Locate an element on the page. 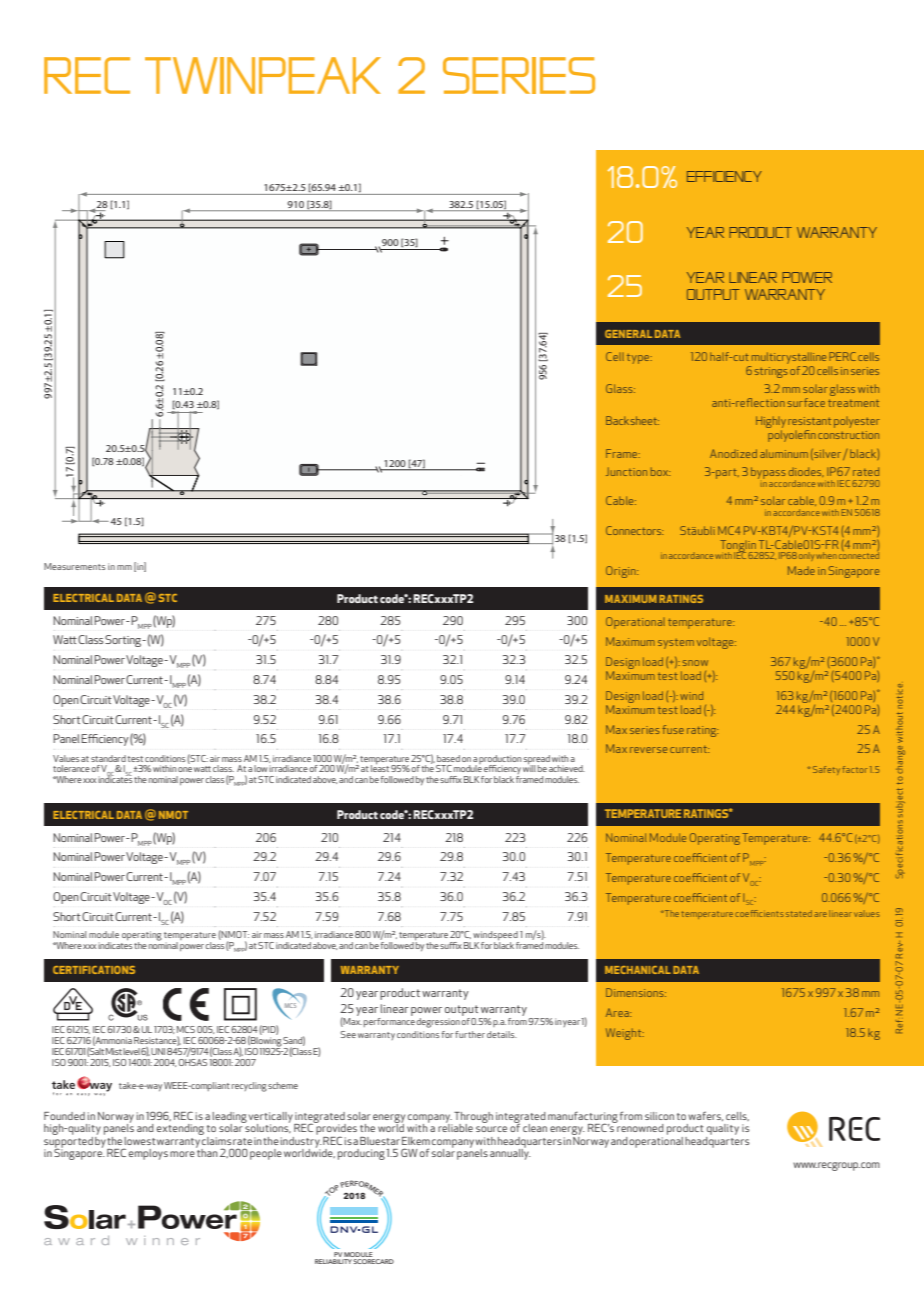 The height and width of the page is (1308, 924). Mist is located at coordinates (114, 1051).
